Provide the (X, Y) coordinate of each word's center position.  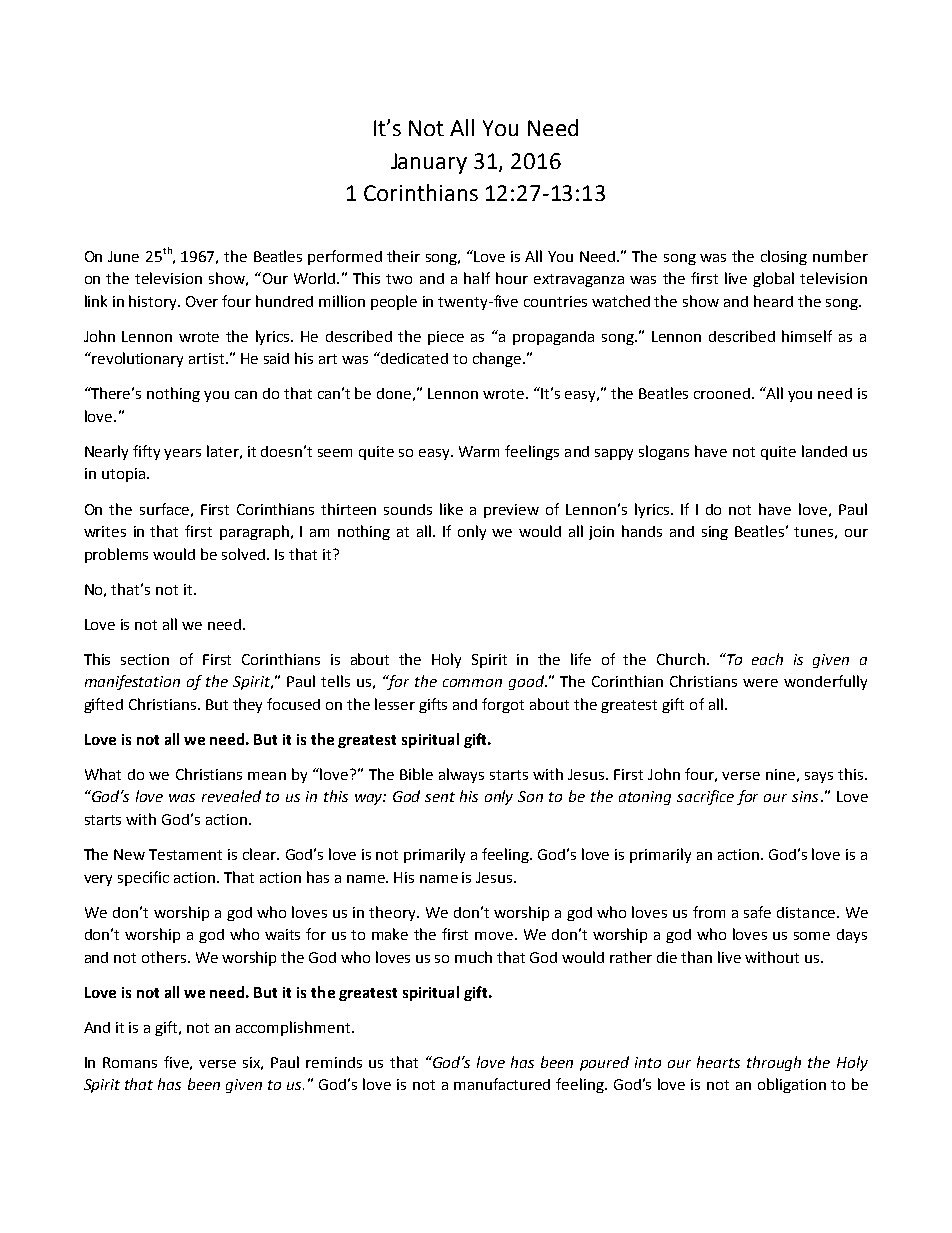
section (145, 659)
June (123, 256)
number (840, 256)
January (429, 163)
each (767, 659)
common (472, 683)
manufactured (502, 1084)
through (774, 1063)
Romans (130, 1062)
